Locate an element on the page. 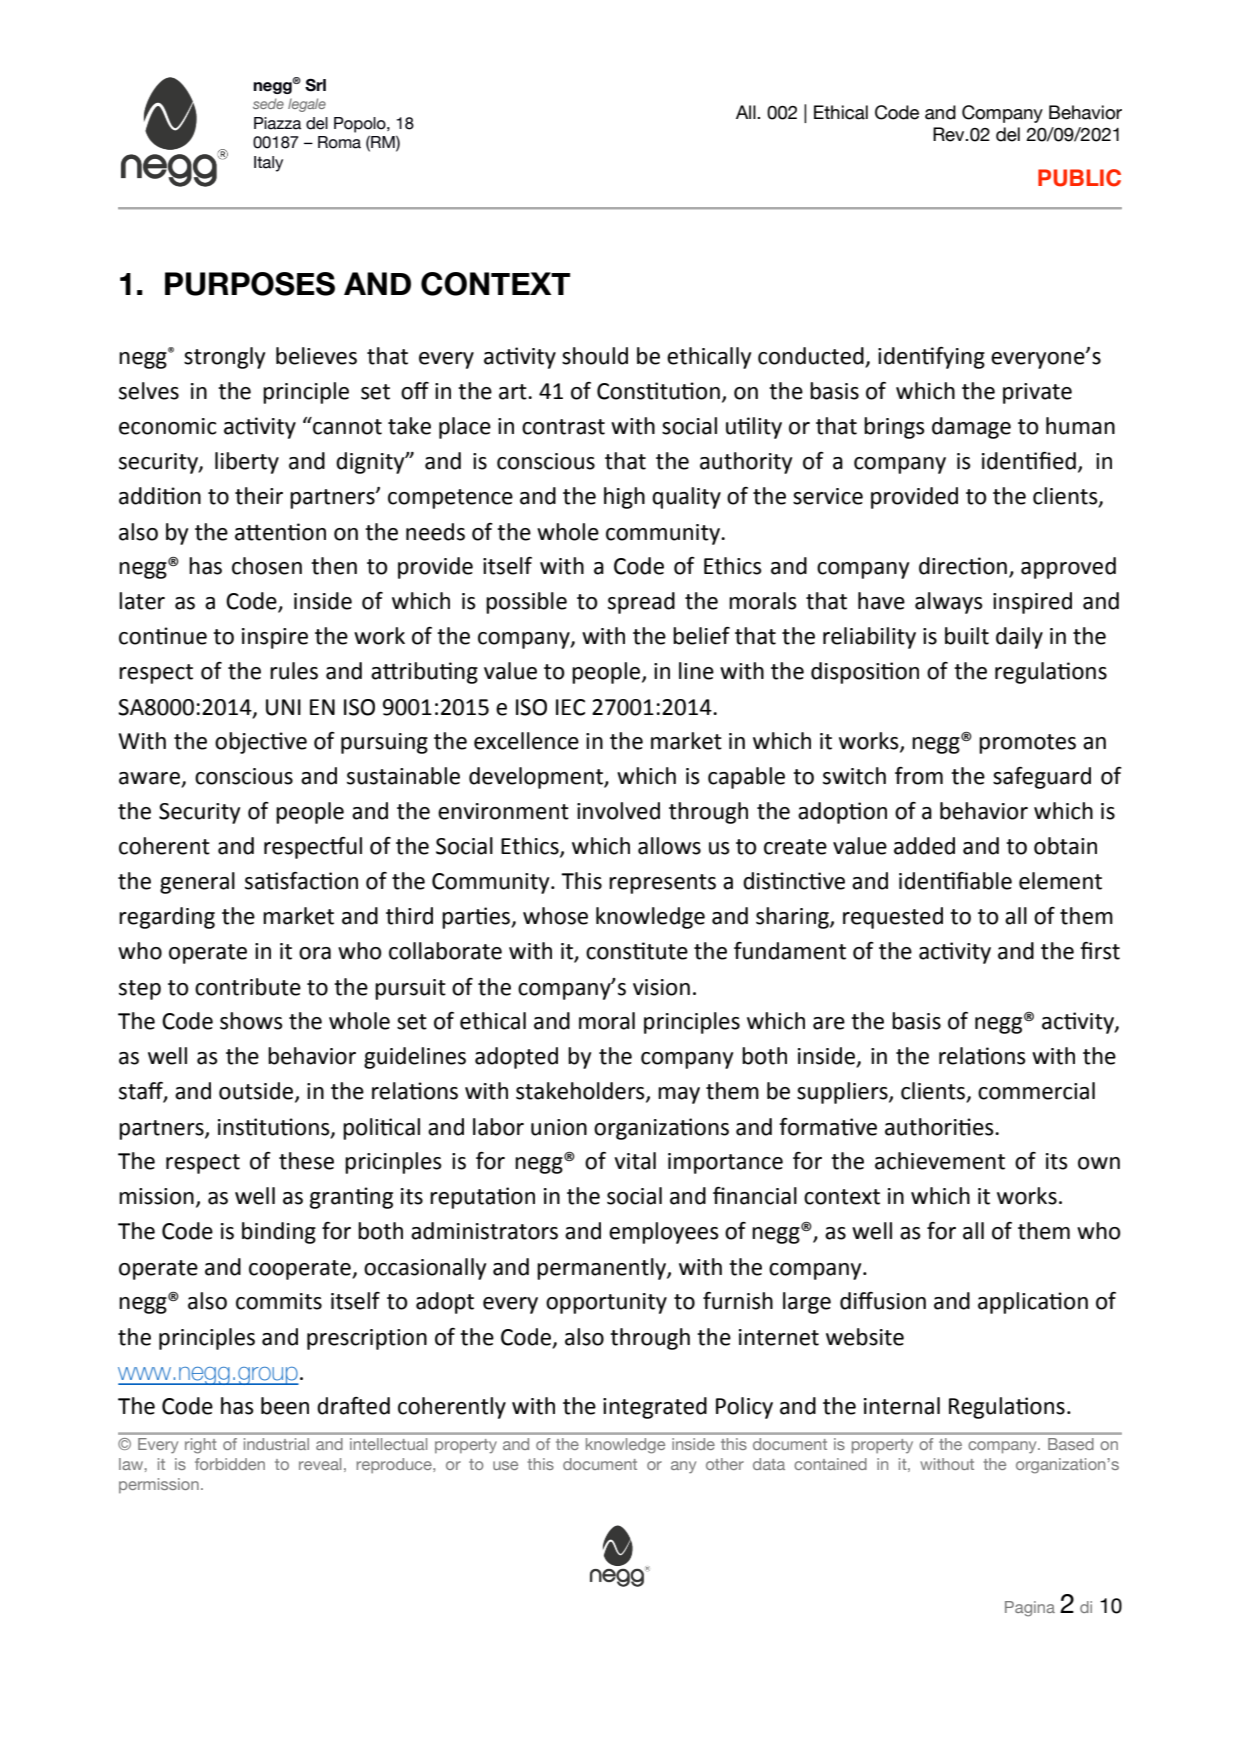 This page has width=1240, height=1754. binding is located at coordinates (279, 1233).
